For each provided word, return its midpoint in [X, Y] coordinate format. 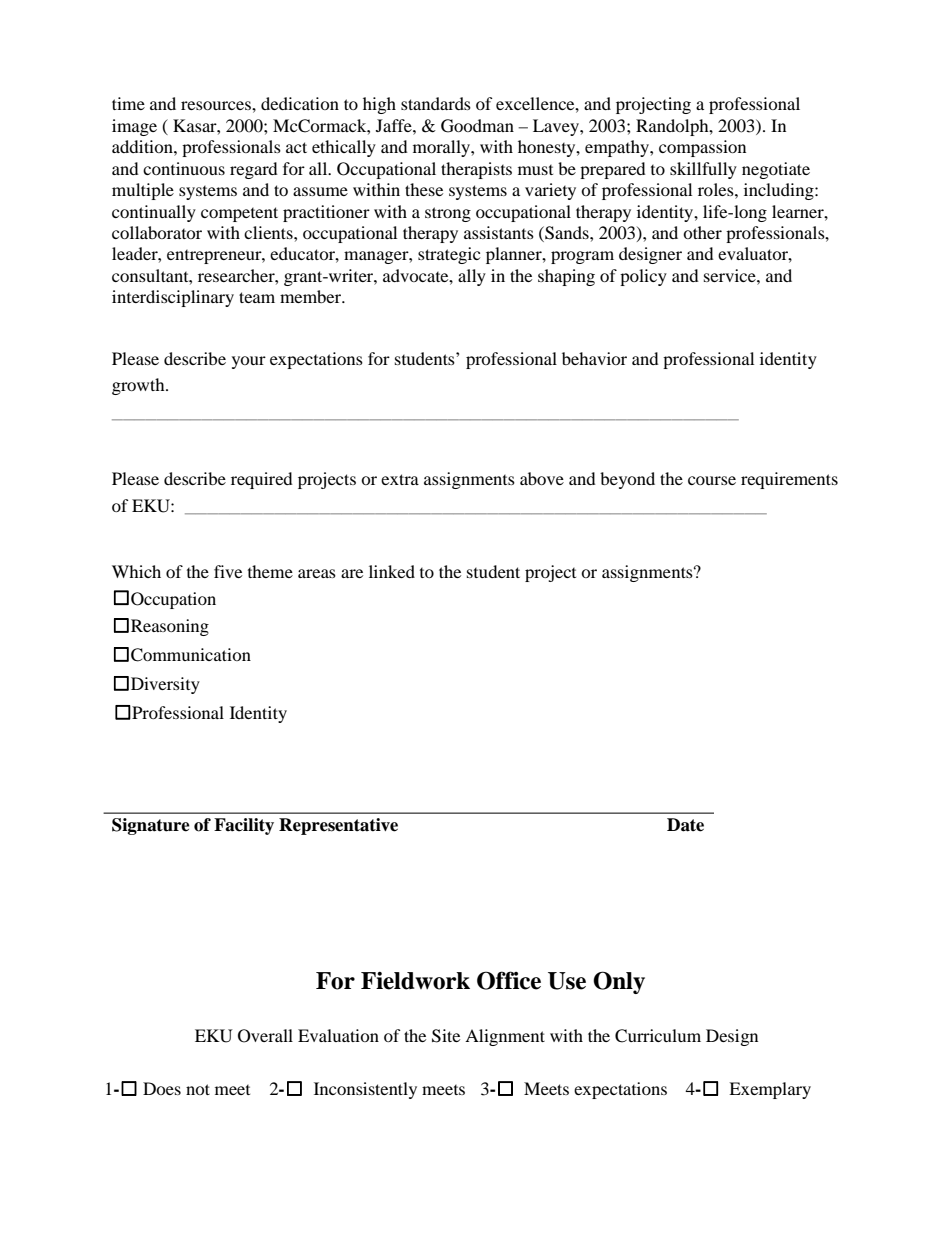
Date [685, 825]
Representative [338, 826]
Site [446, 1036]
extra [400, 479]
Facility [244, 826]
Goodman [477, 126]
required [262, 480]
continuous [184, 168]
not [198, 1089]
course [712, 480]
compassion [702, 148]
